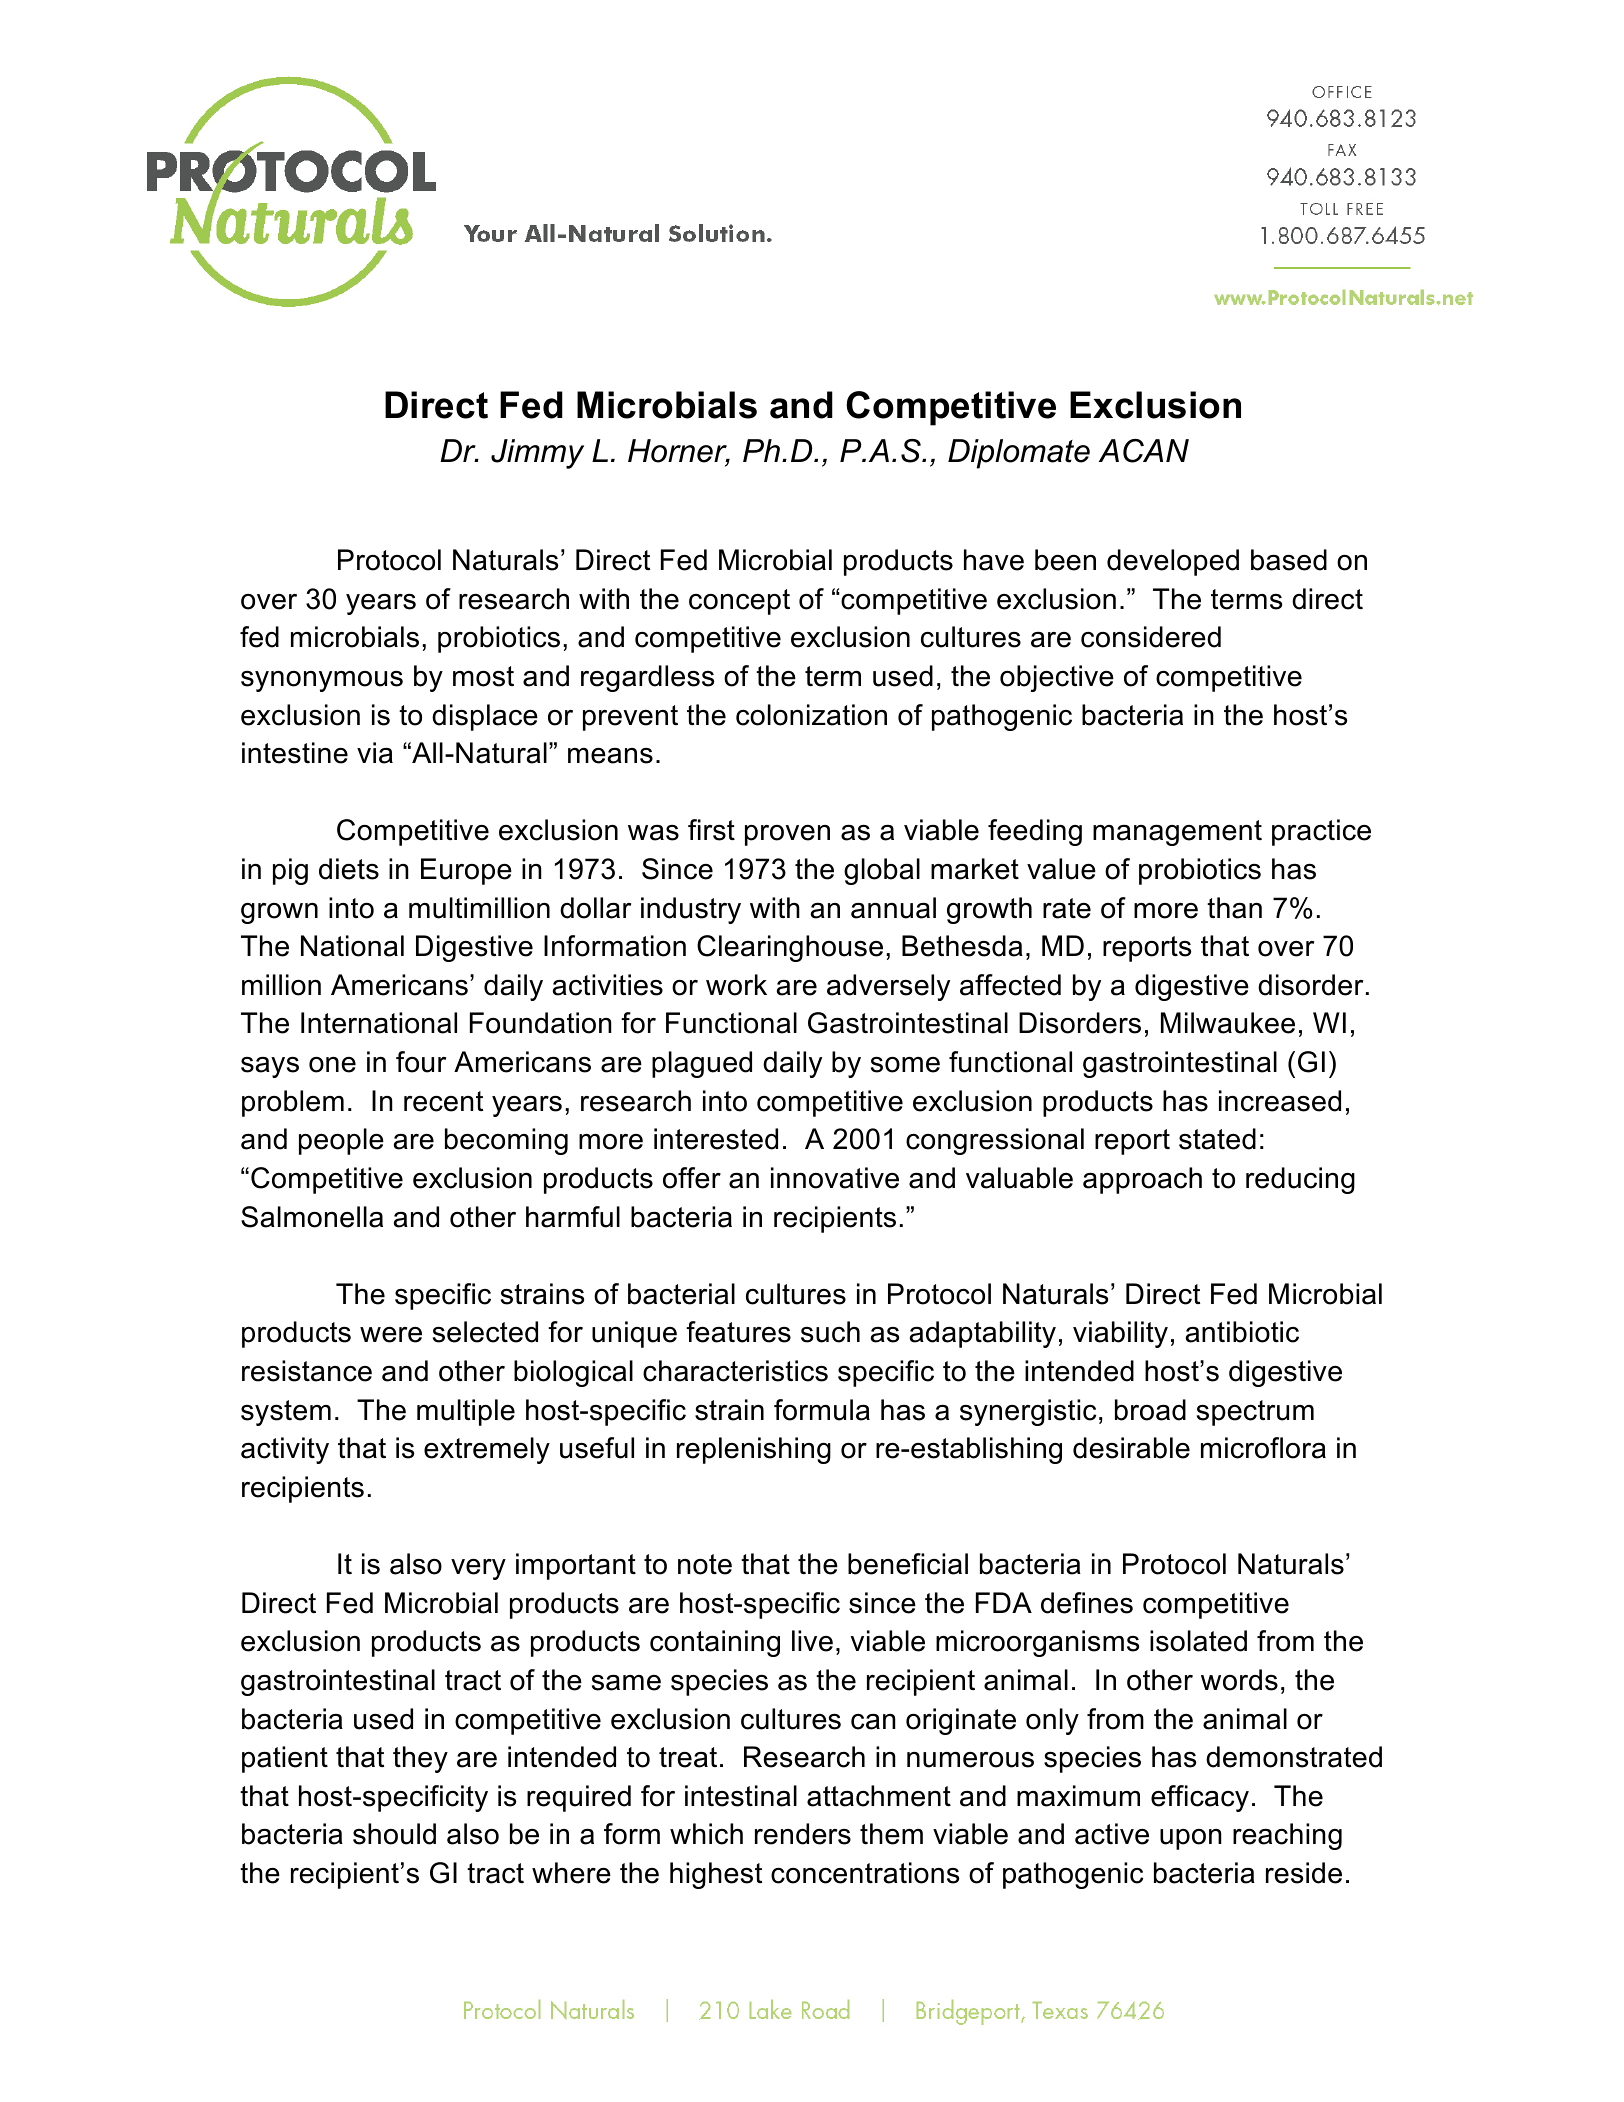 This screenshot has height=2102, width=1624. Describe the element at coordinates (835, 1178) in the screenshot. I see `innovative` at that location.
